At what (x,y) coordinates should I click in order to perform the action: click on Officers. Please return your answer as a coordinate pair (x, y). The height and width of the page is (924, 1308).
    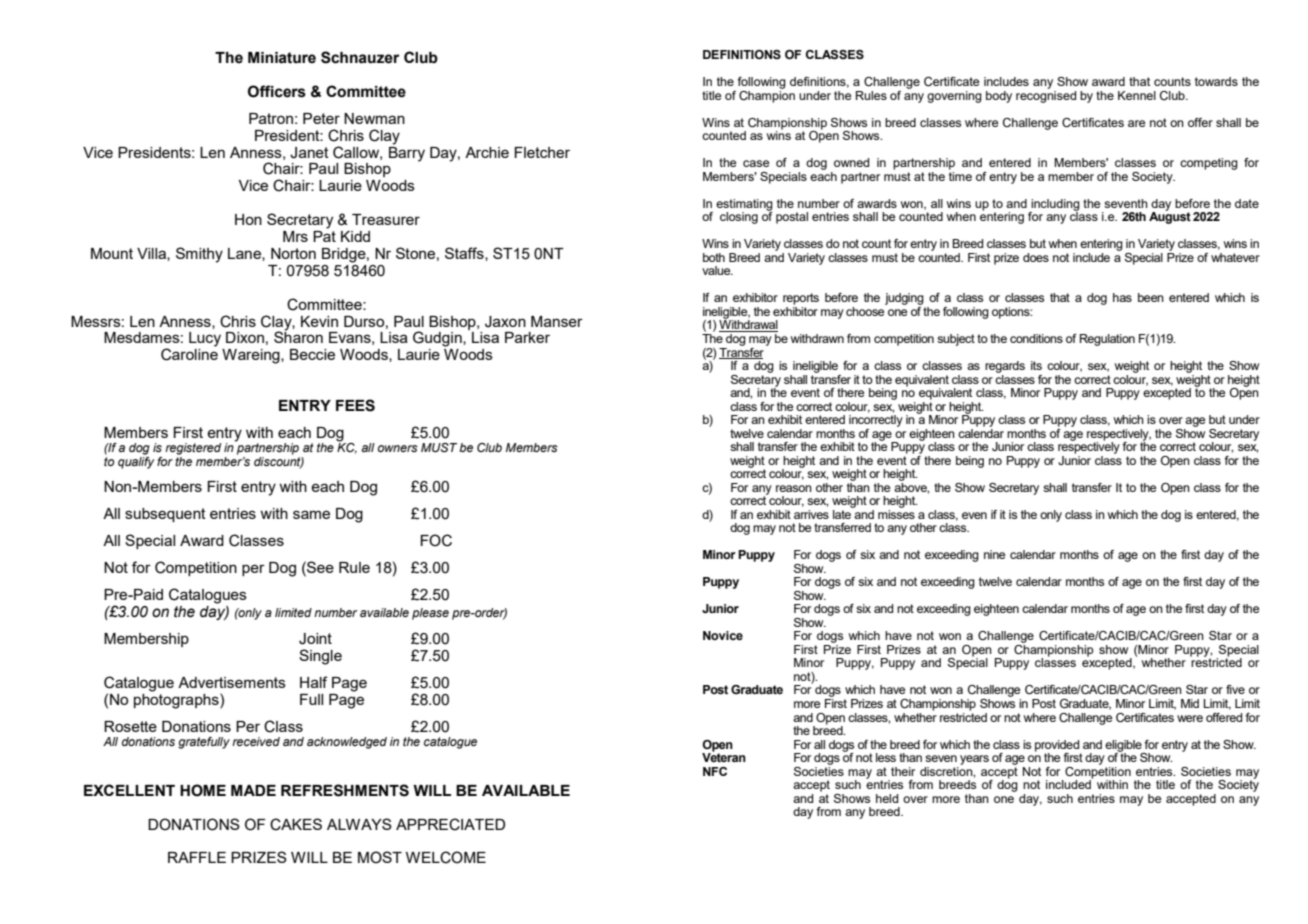
    Looking at the image, I should click on (277, 91).
